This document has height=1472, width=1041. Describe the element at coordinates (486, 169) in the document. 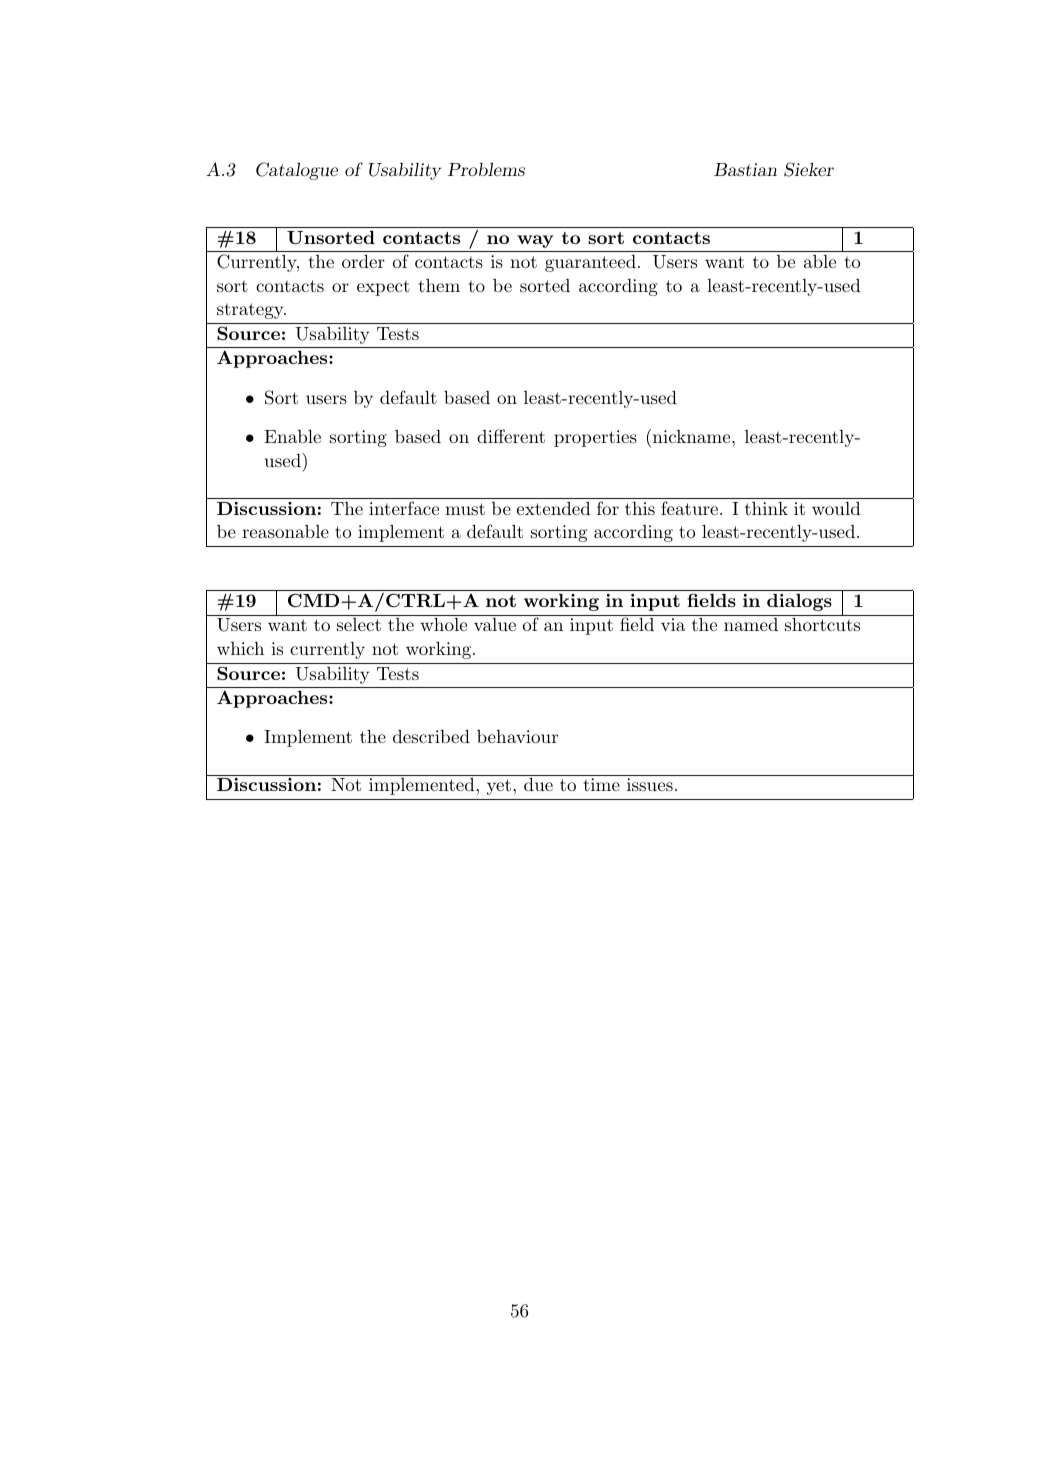

I see `Problems` at that location.
